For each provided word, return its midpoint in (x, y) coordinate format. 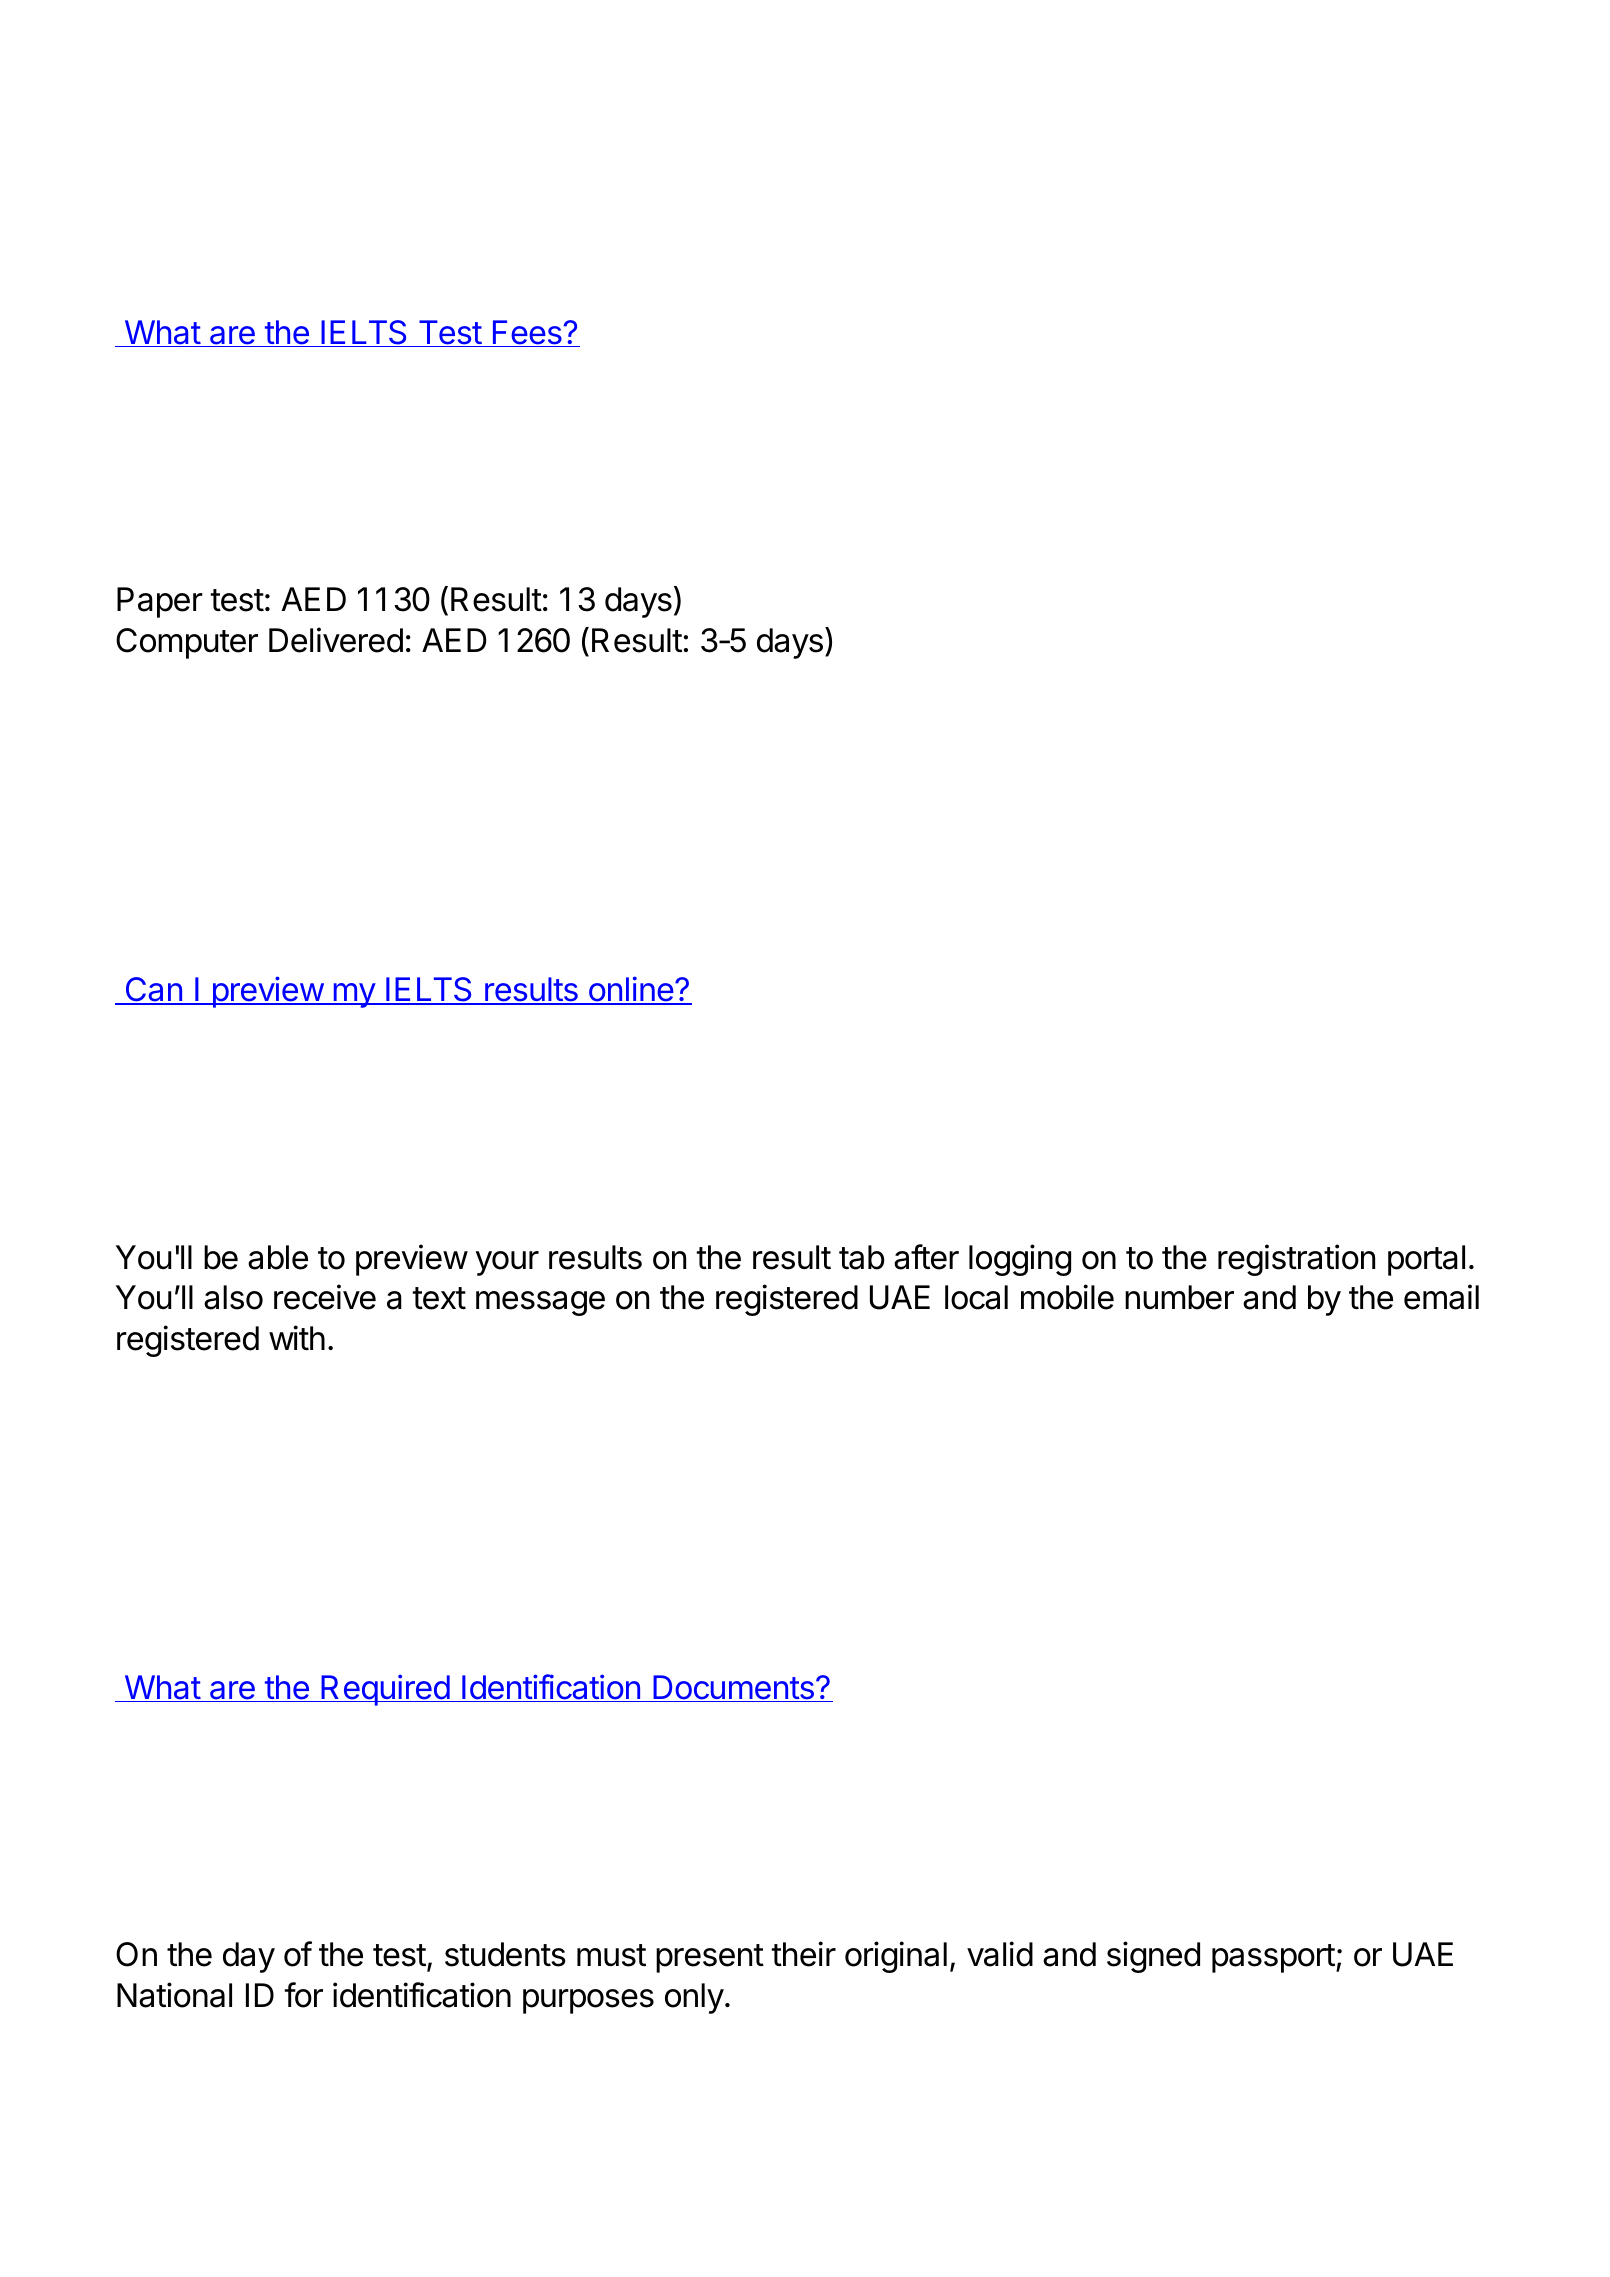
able (278, 1257)
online (630, 990)
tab (862, 1257)
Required (385, 1690)
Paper (160, 602)
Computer (187, 643)
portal (1426, 1260)
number (1179, 1297)
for (304, 1995)
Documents (733, 1688)
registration (1296, 1260)
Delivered (336, 640)
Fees (527, 333)
